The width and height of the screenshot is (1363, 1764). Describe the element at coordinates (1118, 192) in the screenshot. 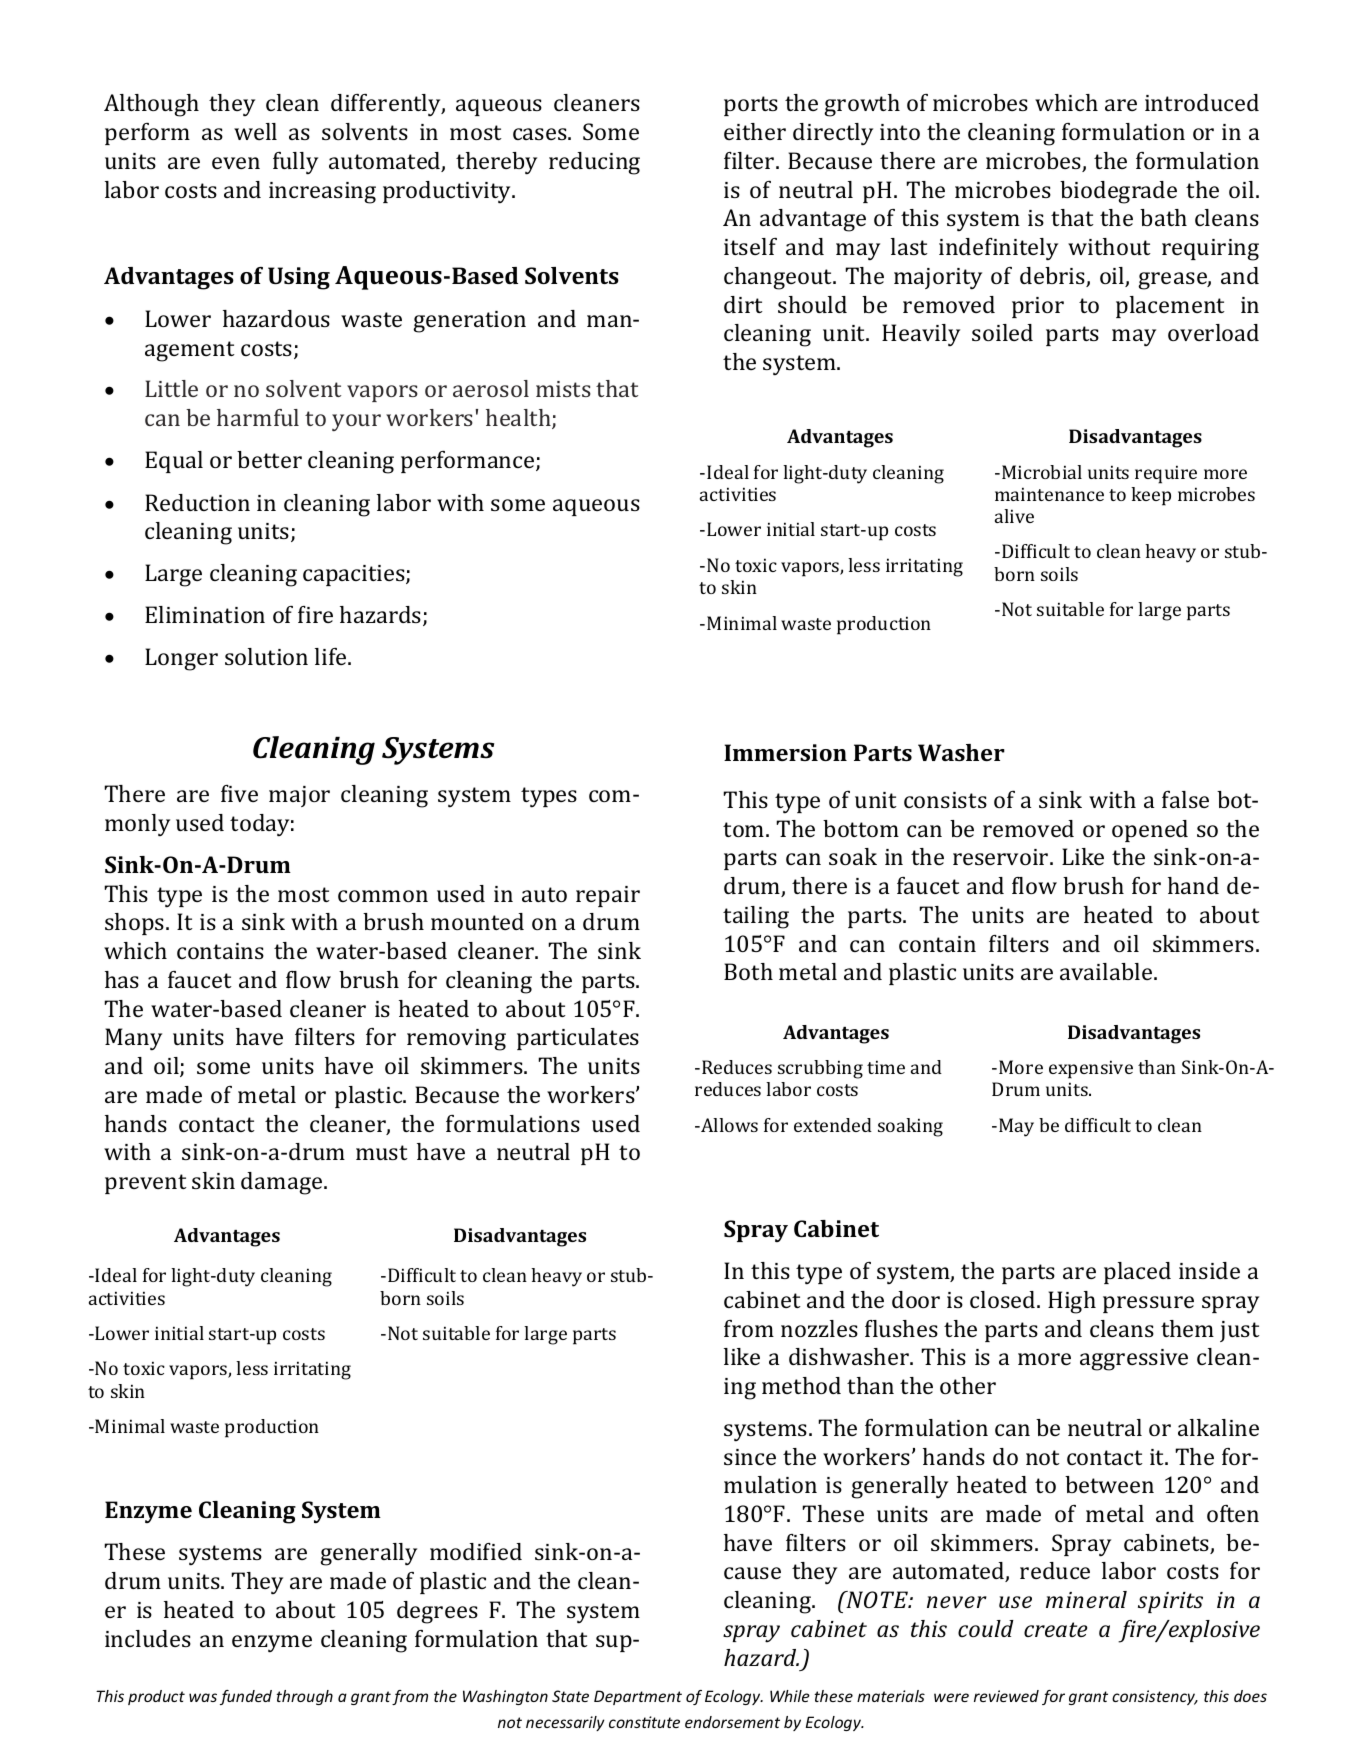

I see `biodegrade` at that location.
